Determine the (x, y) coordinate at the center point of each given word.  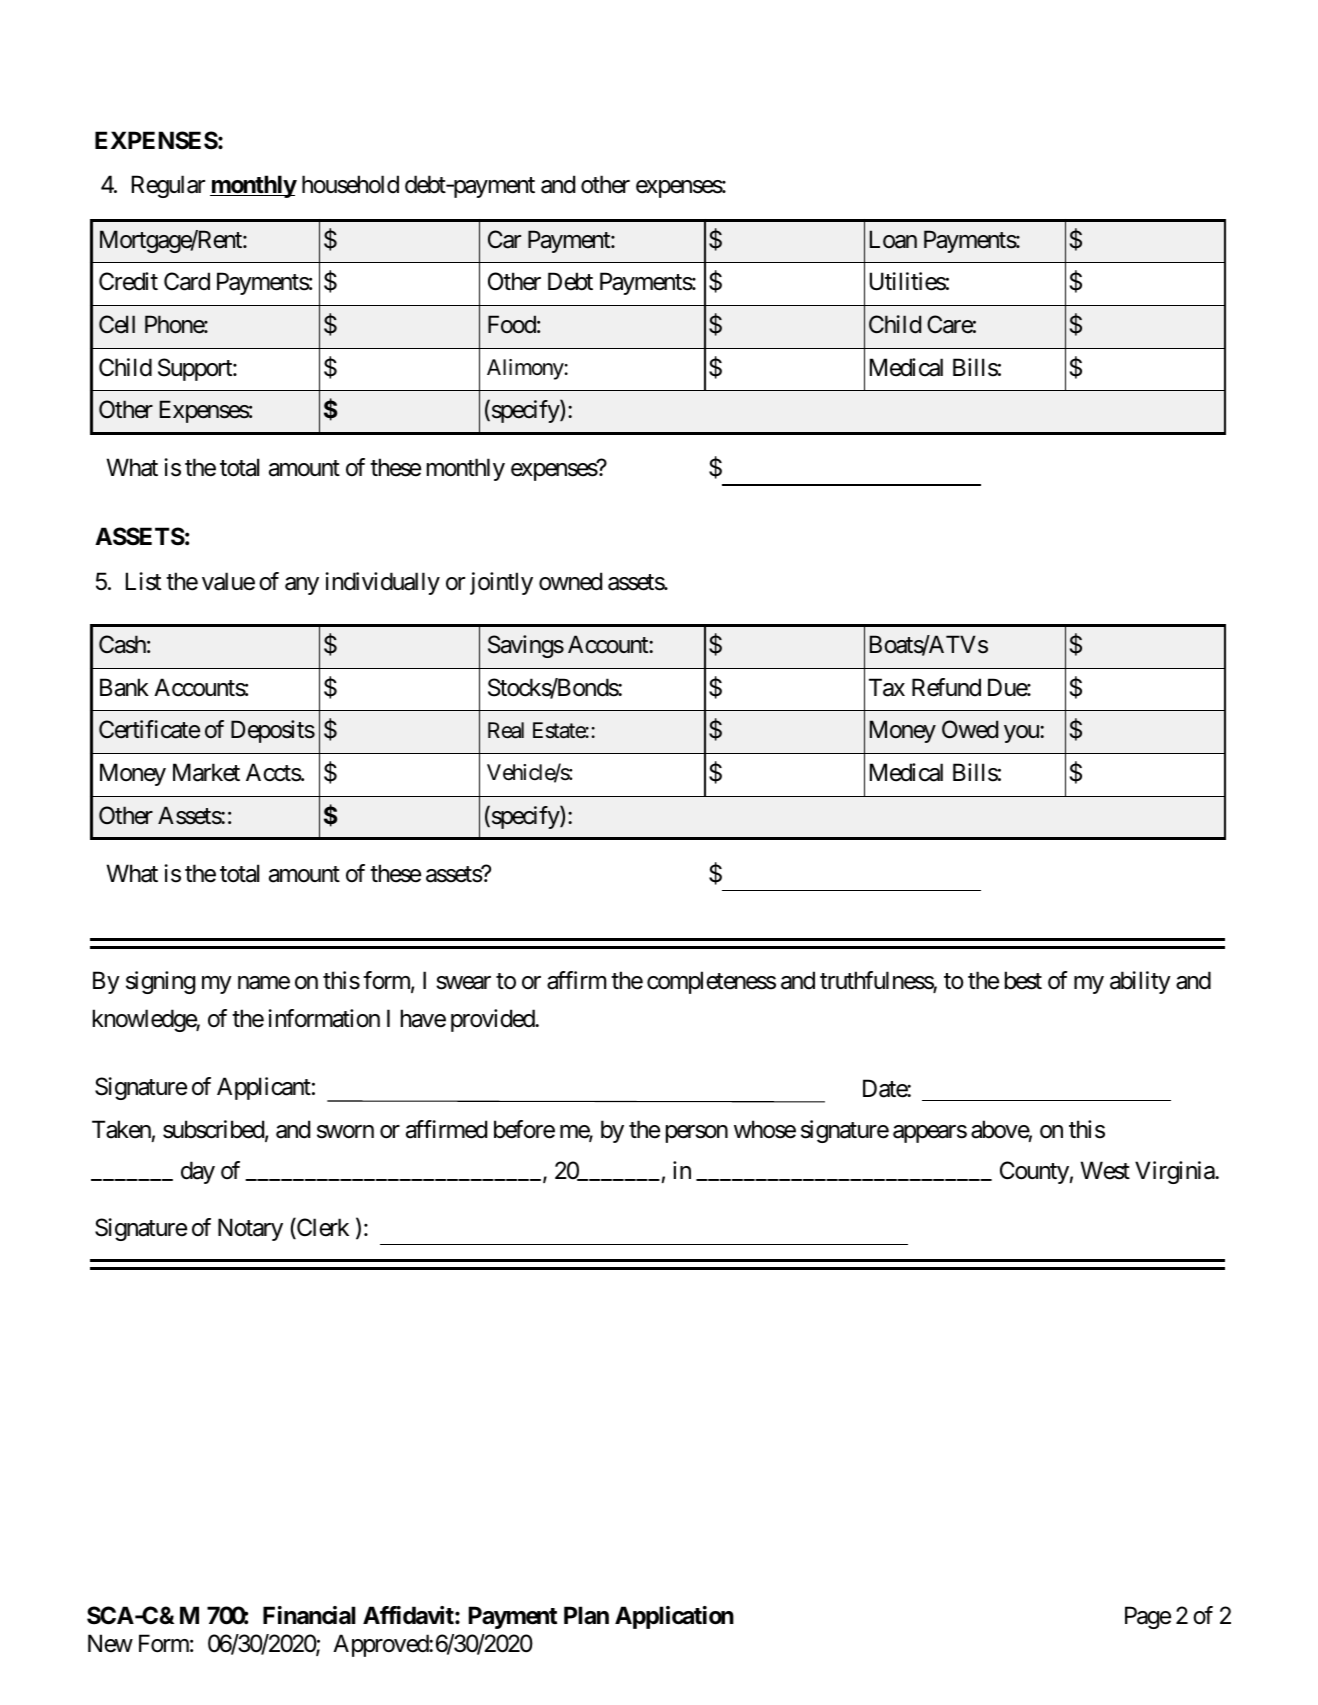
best (1023, 980)
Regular (168, 186)
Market (206, 772)
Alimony (525, 369)
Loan (893, 239)
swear (463, 983)
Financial (309, 1615)
